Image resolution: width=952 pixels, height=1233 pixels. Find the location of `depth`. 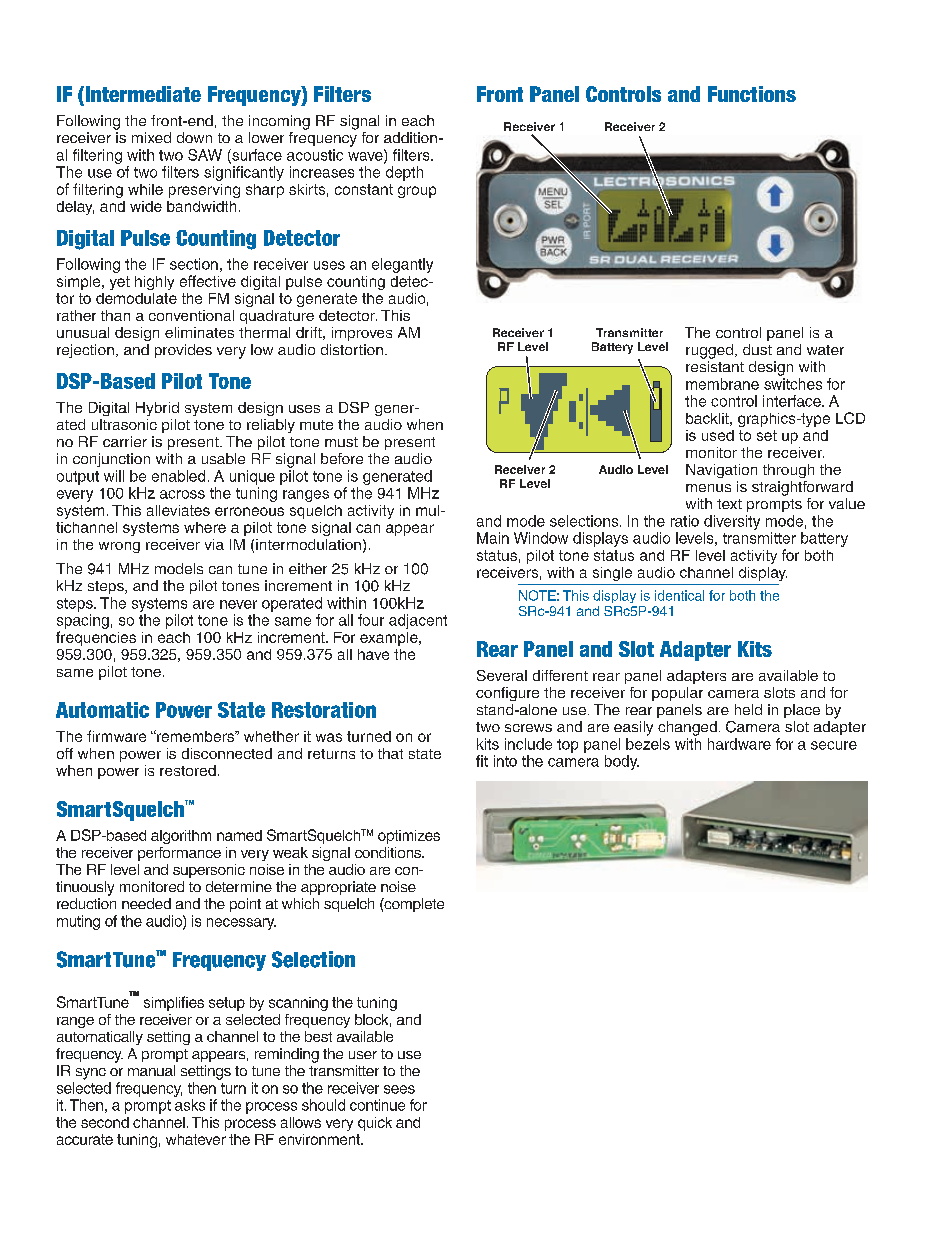

depth is located at coordinates (404, 173).
